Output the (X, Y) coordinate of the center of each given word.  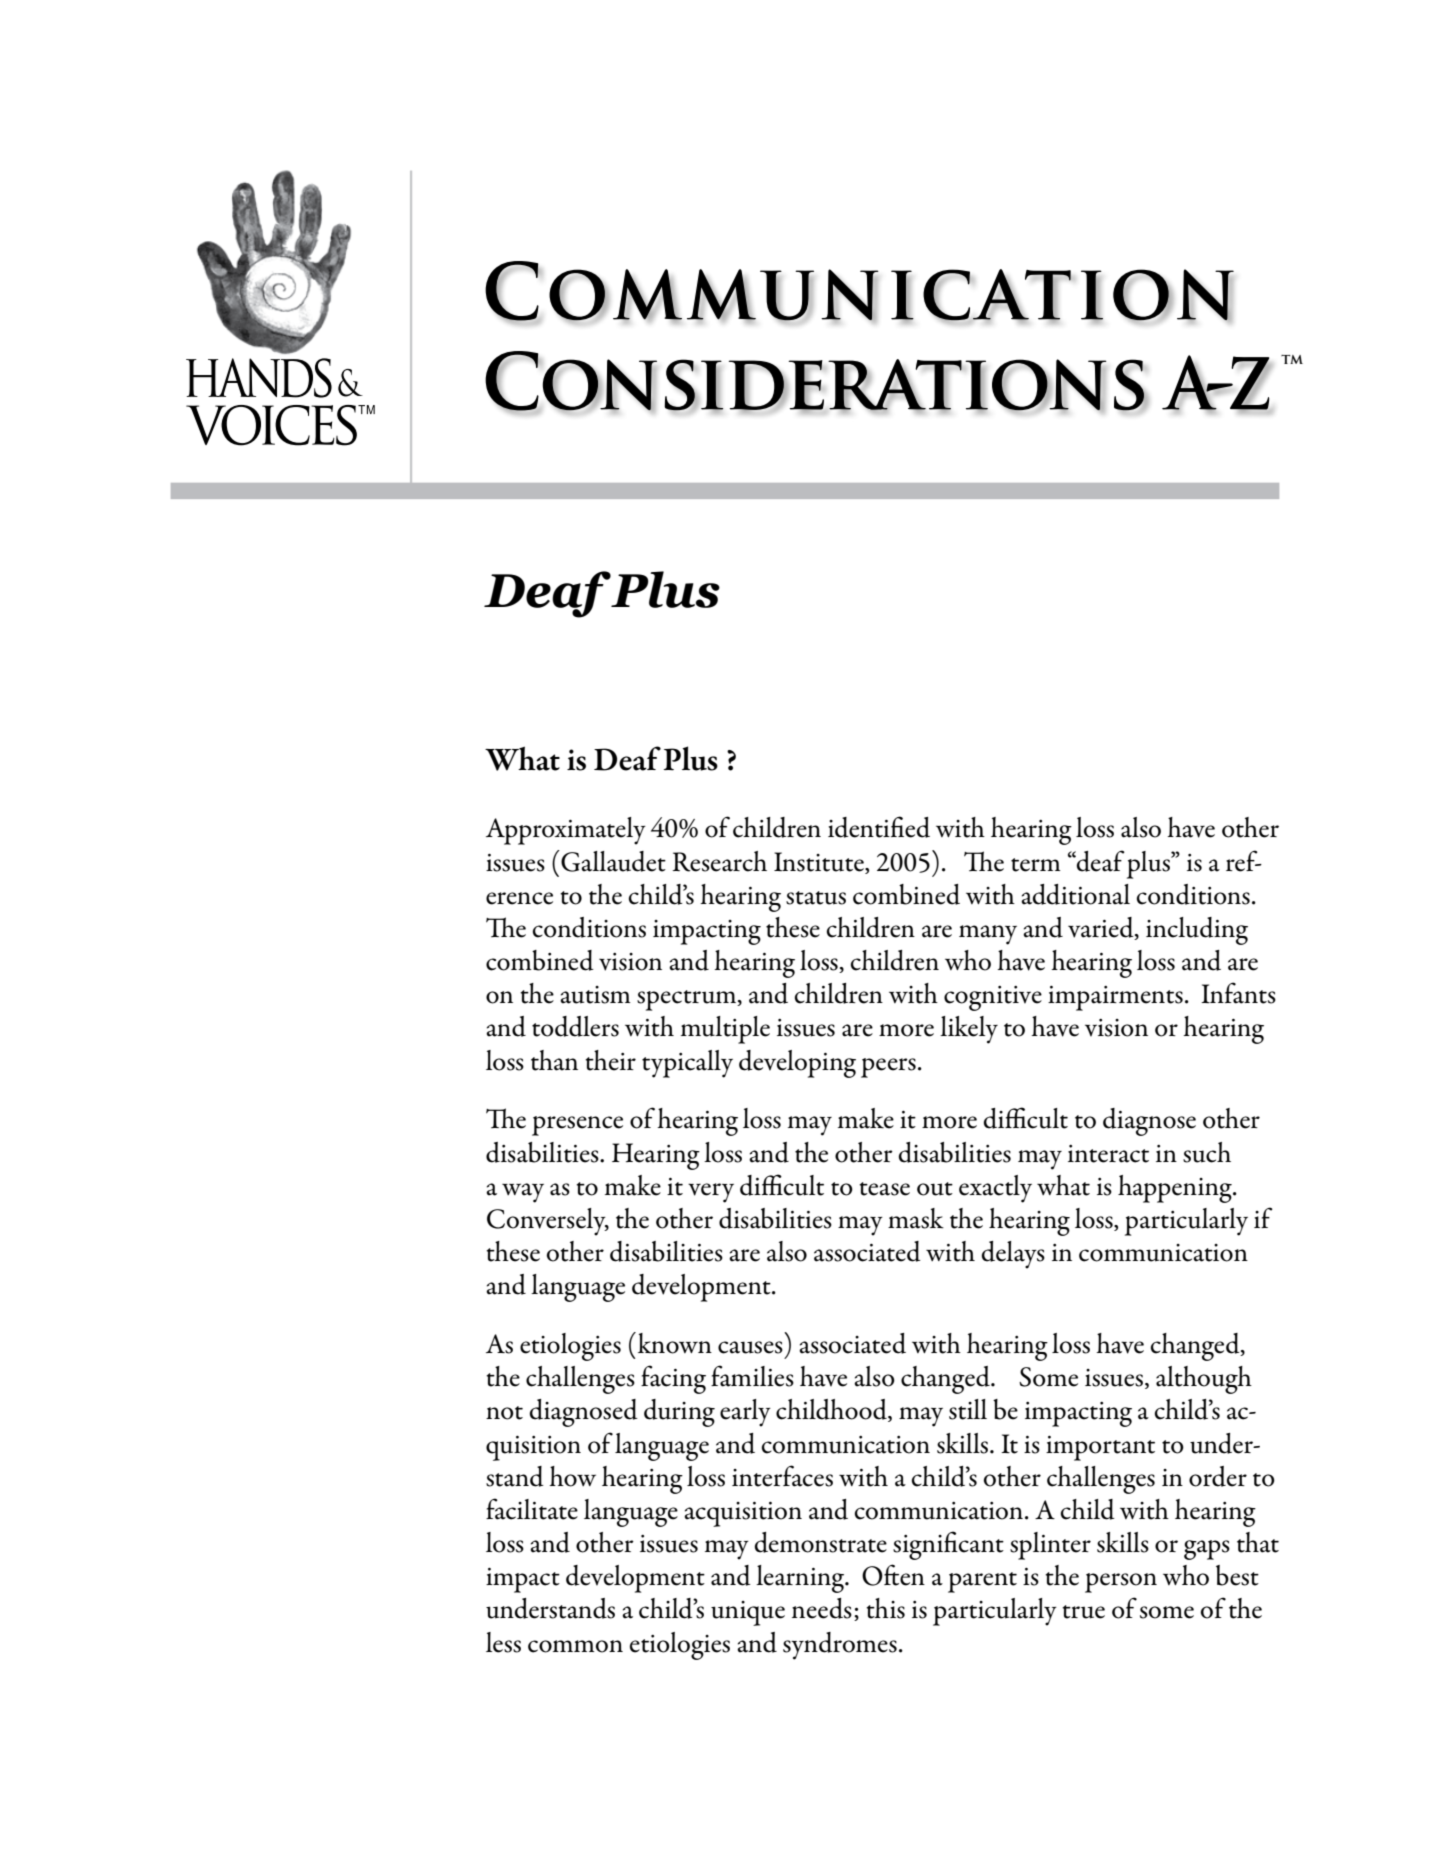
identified (879, 827)
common (575, 1646)
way (523, 1193)
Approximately (566, 831)
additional (1075, 894)
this (885, 1608)
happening (1176, 1189)
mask (916, 1218)
